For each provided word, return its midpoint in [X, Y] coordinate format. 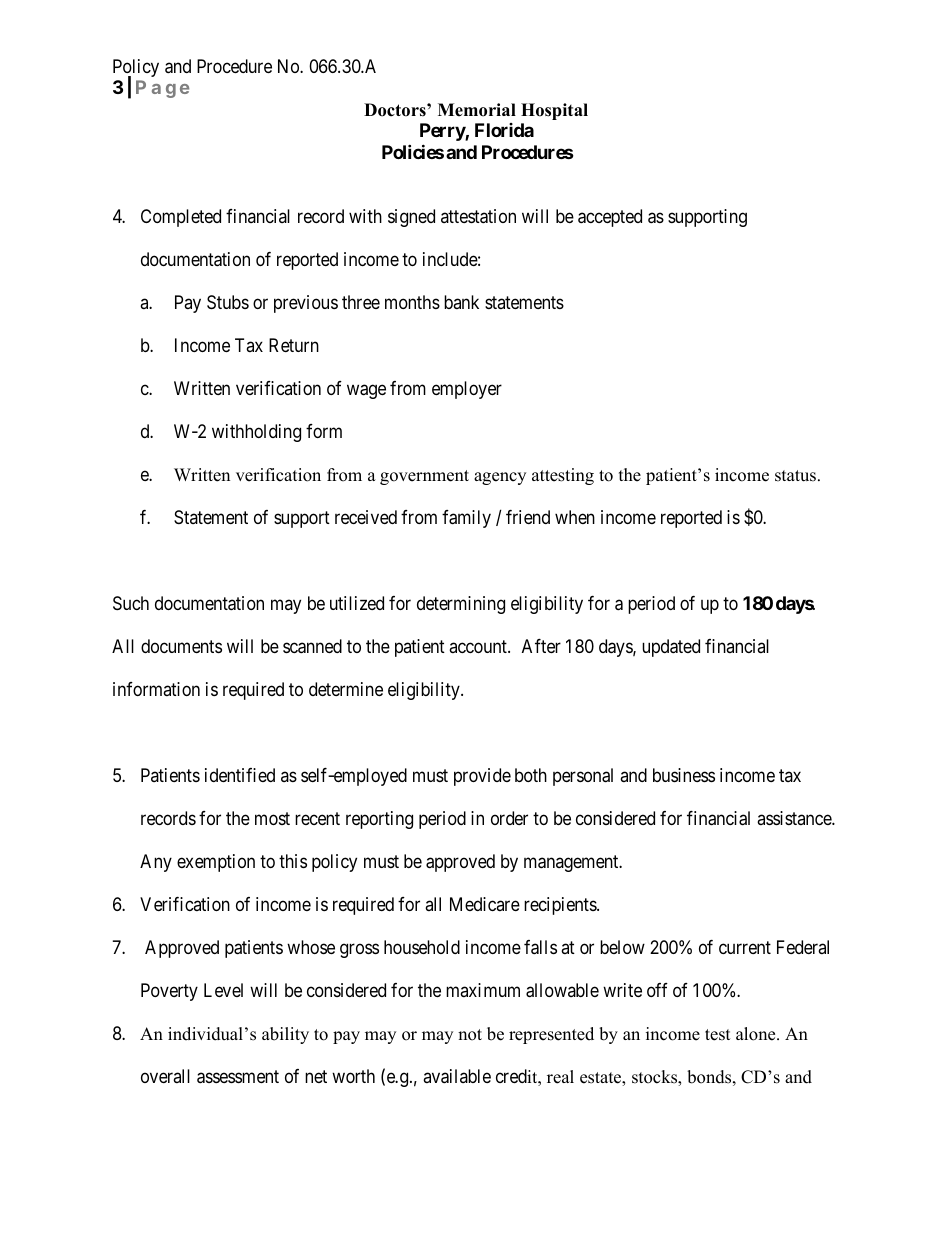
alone [757, 1034]
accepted [610, 218]
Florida [504, 130]
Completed [181, 218]
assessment [238, 1077]
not [470, 1035]
